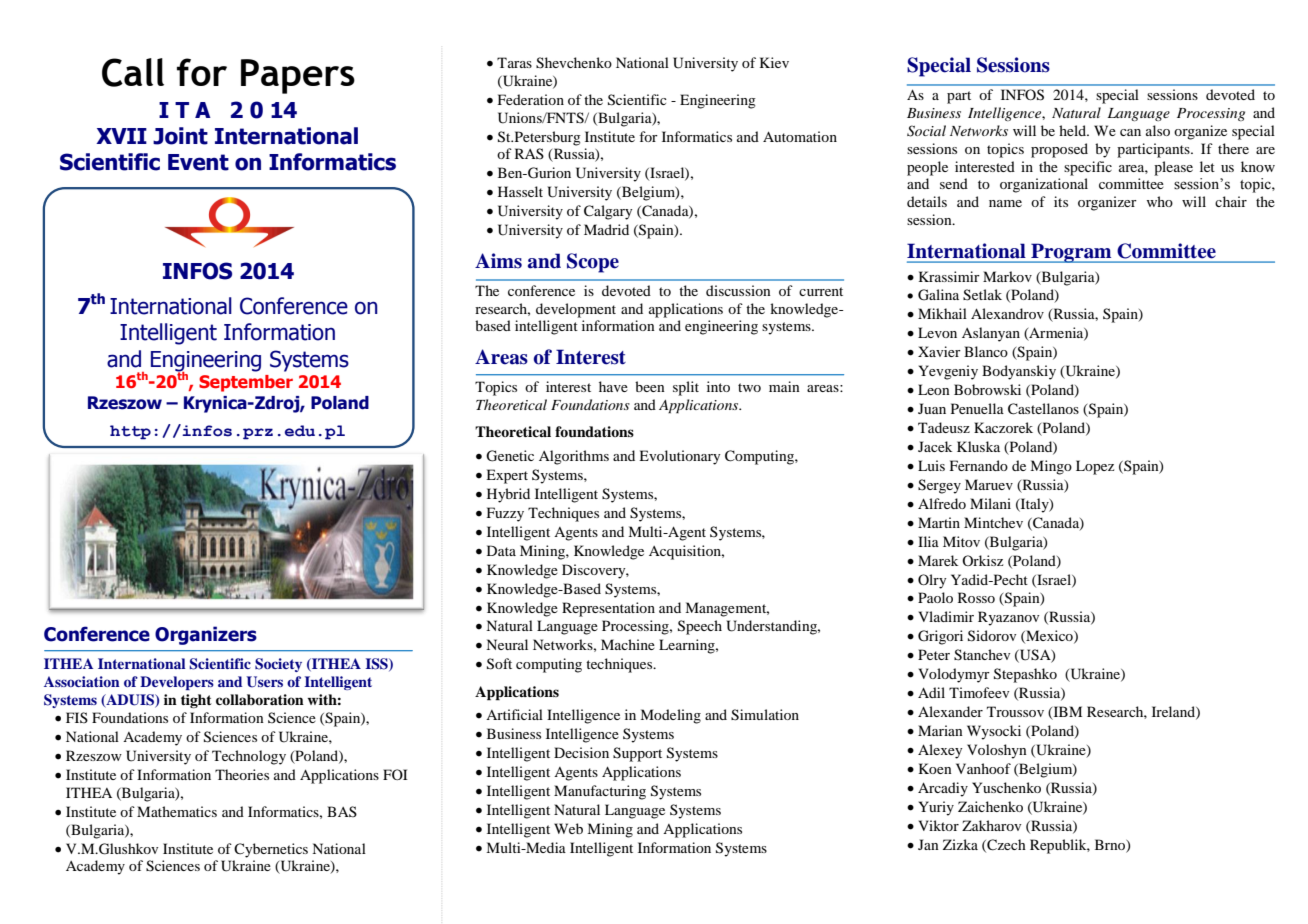 The width and height of the document is (1308, 924). What do you see at coordinates (531, 99) in the document?
I see `Federation` at bounding box center [531, 99].
